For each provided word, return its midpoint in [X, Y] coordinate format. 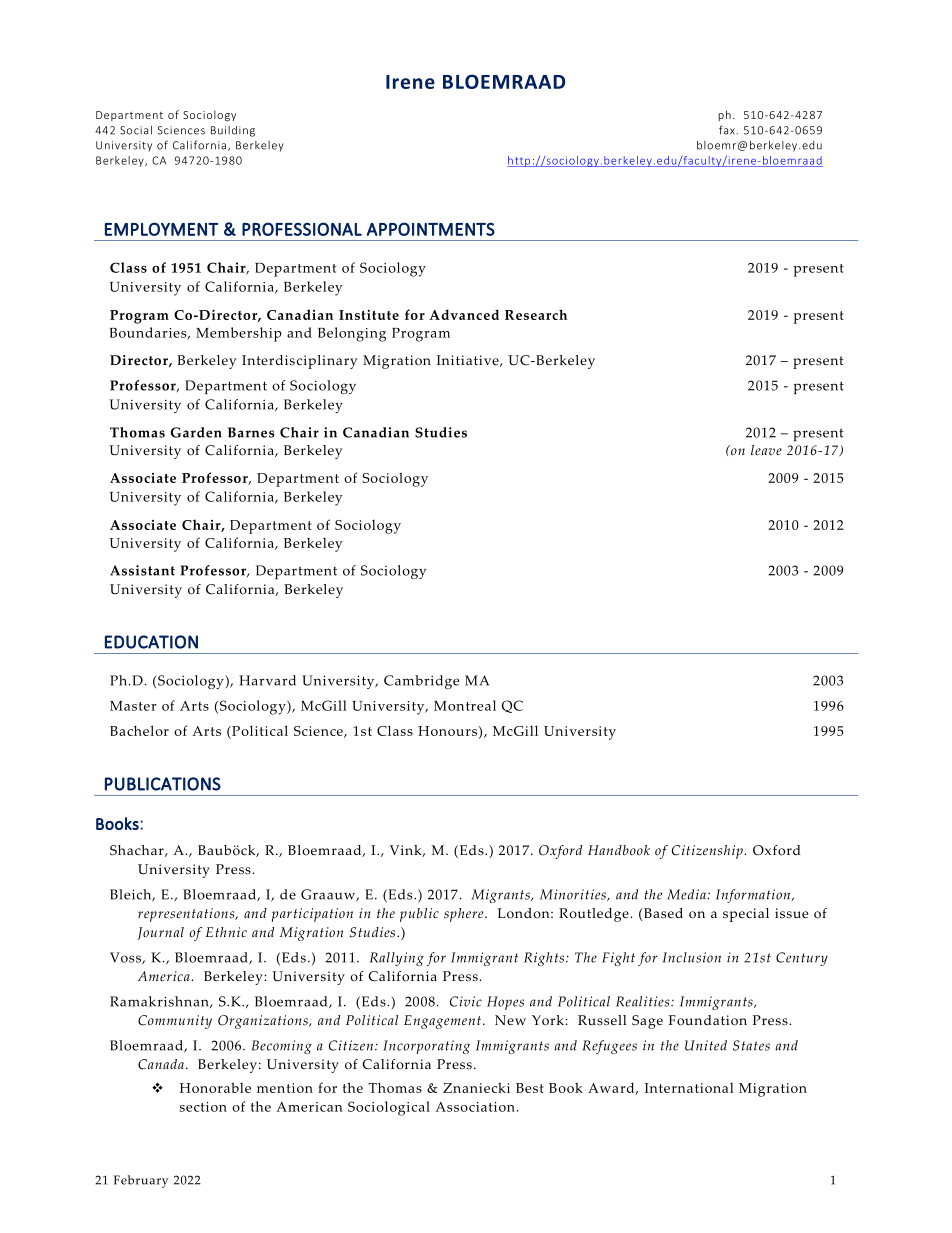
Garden [196, 432]
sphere [465, 915]
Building [233, 131]
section [203, 1107]
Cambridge [421, 682]
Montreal [465, 705]
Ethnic [226, 932]
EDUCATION [151, 642]
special [746, 915]
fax [727, 130]
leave [766, 450]
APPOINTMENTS [431, 229]
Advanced [464, 314]
